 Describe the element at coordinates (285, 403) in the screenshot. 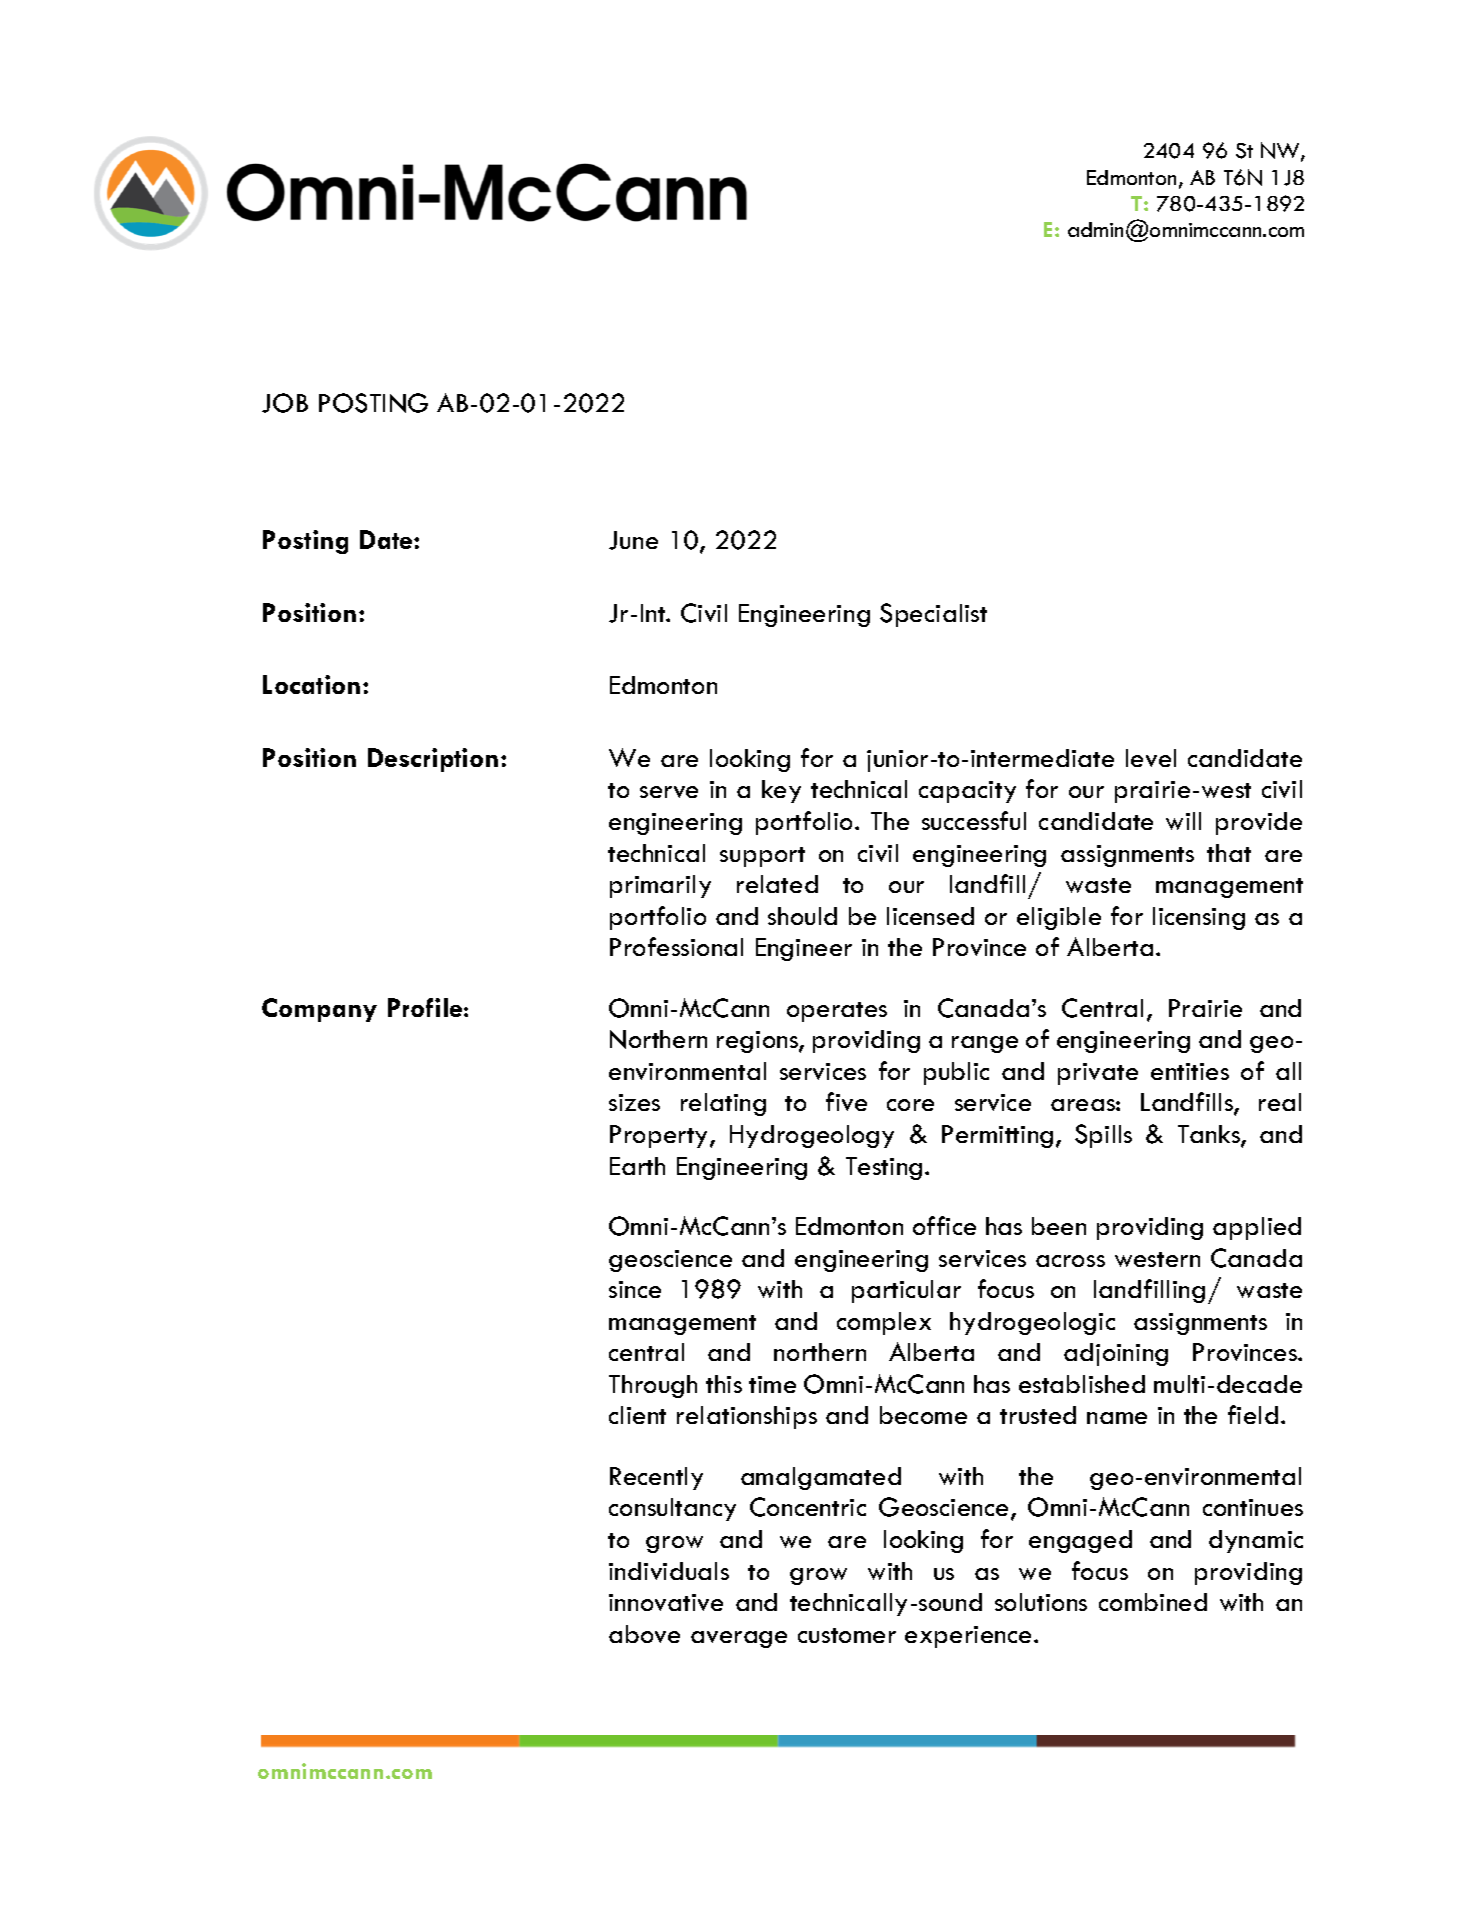

I see `JOB` at that location.
